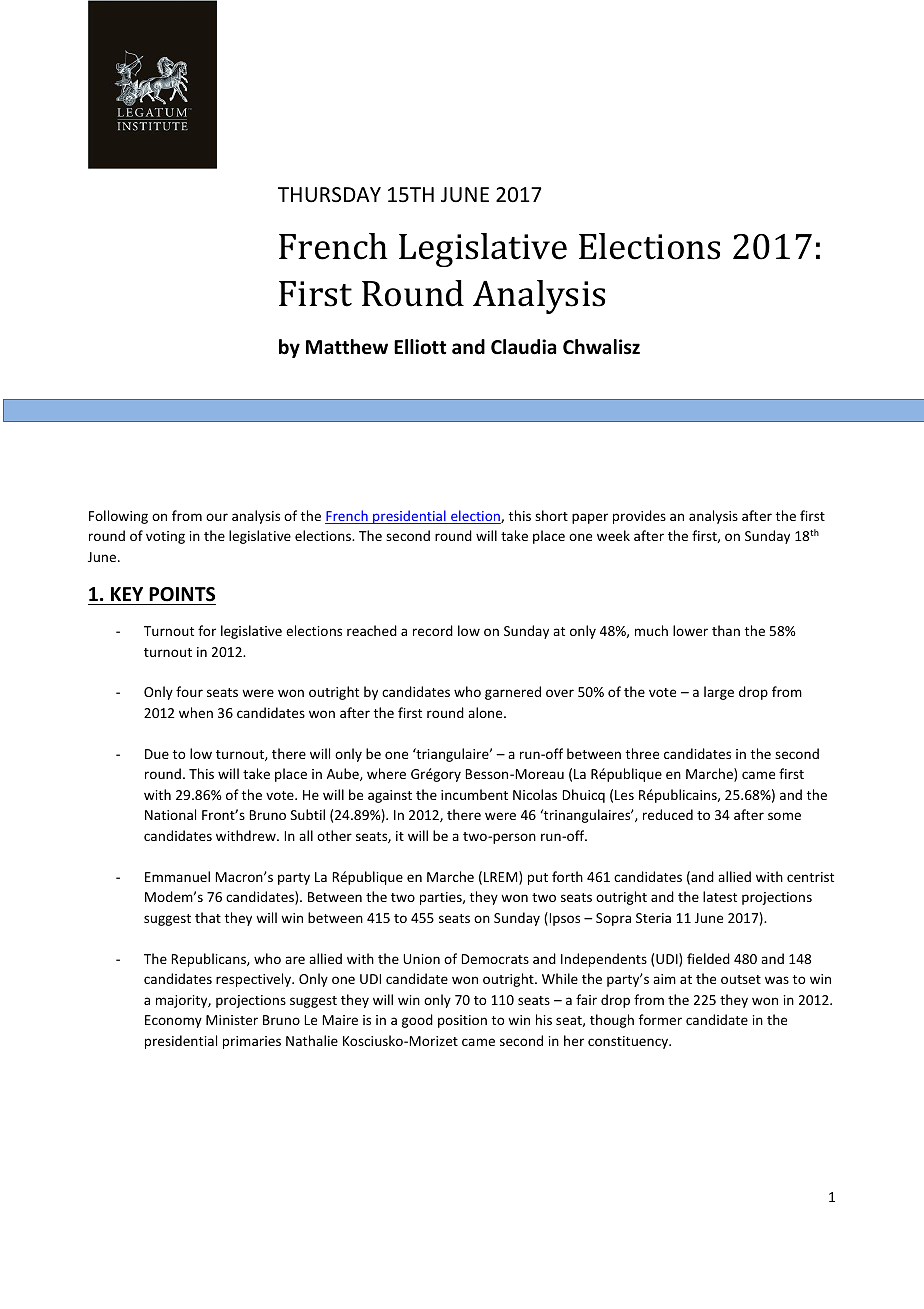 The height and width of the image is (1309, 924). What do you see at coordinates (462, 1021) in the image?
I see `position` at bounding box center [462, 1021].
